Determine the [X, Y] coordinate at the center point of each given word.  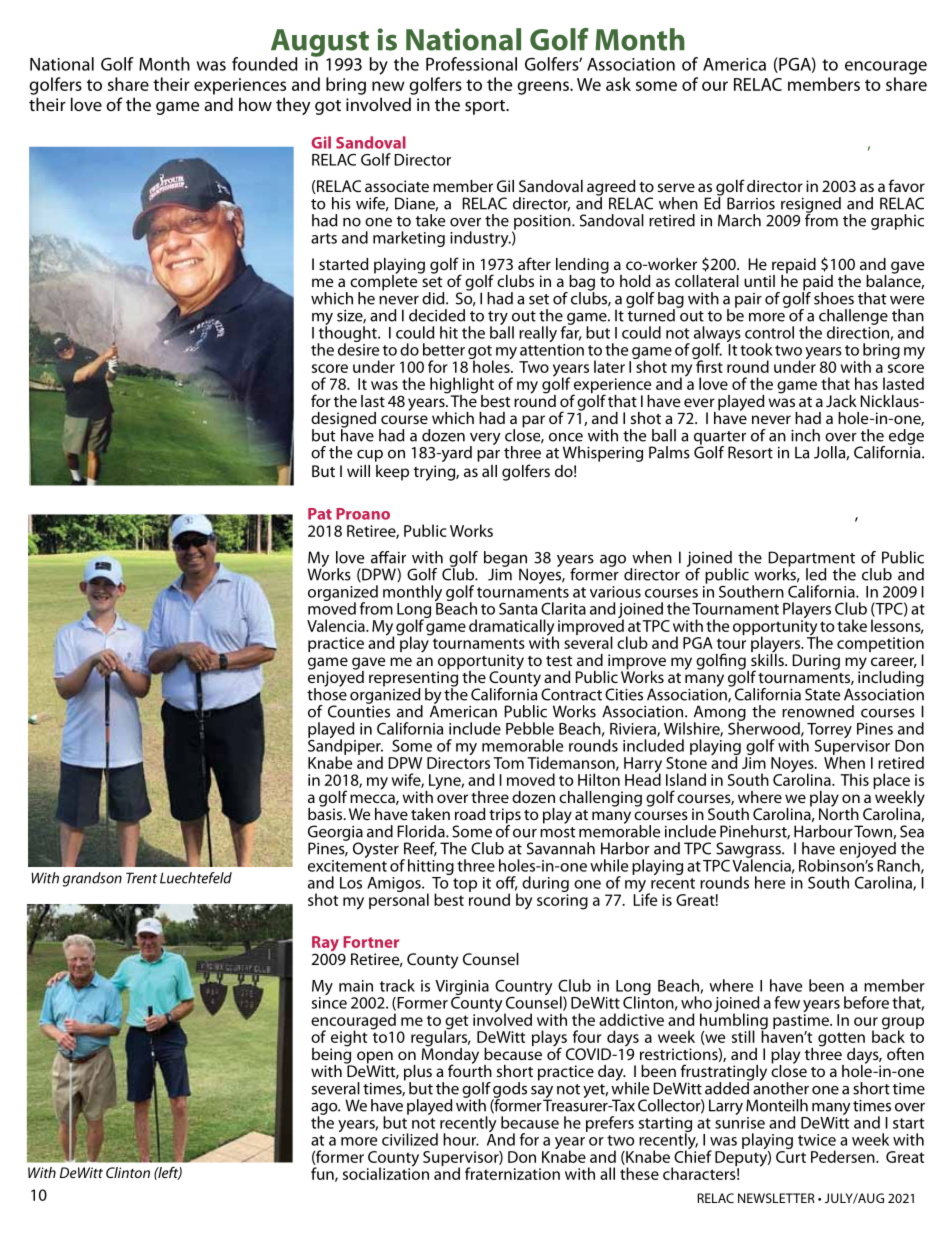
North [839, 812]
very [485, 440]
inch [805, 435]
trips [505, 817]
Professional [471, 64]
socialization [386, 1172]
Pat [320, 514]
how [255, 104]
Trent [141, 878]
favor [906, 185]
